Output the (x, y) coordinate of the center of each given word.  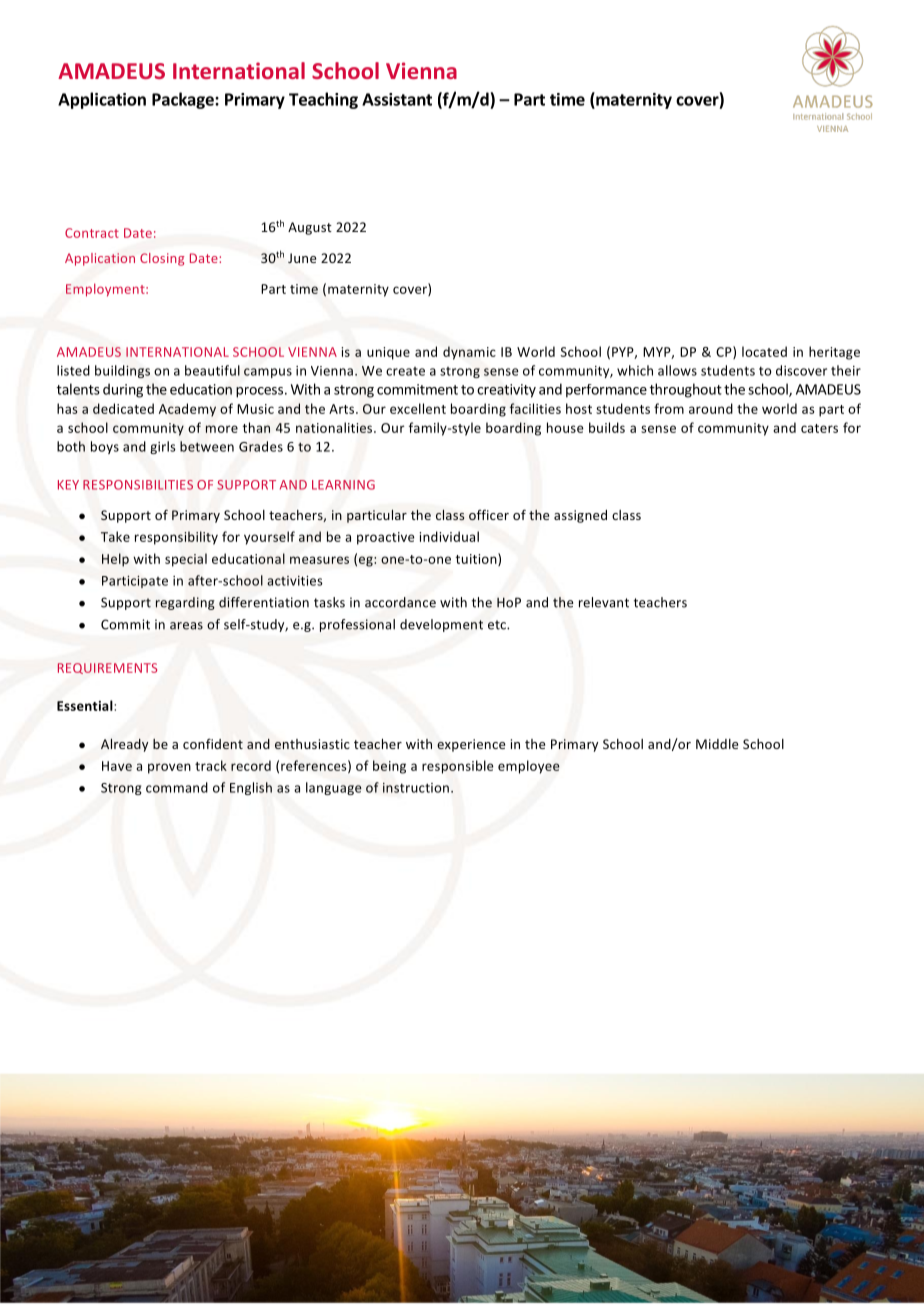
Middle (717, 744)
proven (169, 768)
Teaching (323, 100)
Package (184, 100)
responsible (458, 767)
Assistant (397, 99)
